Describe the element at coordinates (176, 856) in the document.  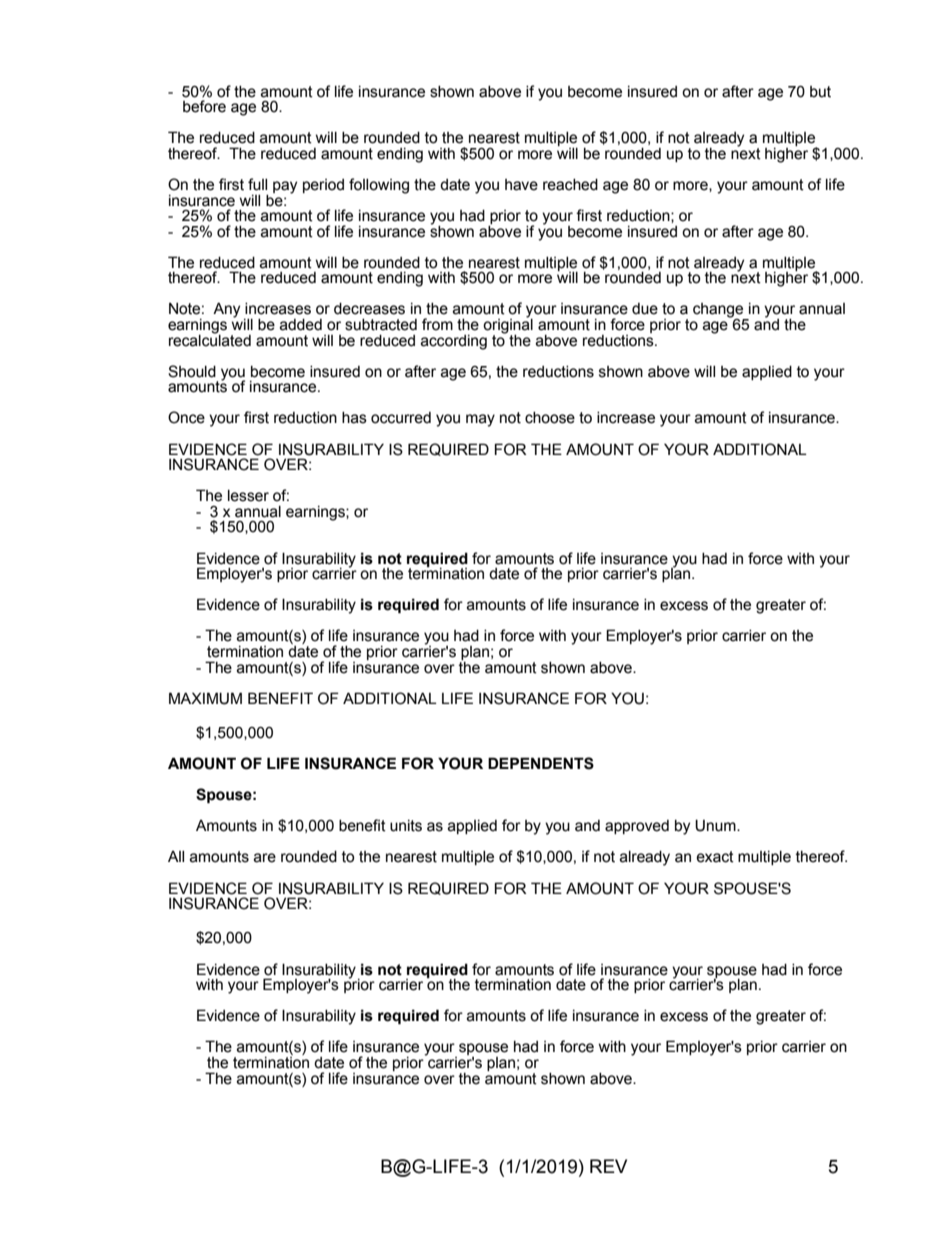
I see `All` at that location.
